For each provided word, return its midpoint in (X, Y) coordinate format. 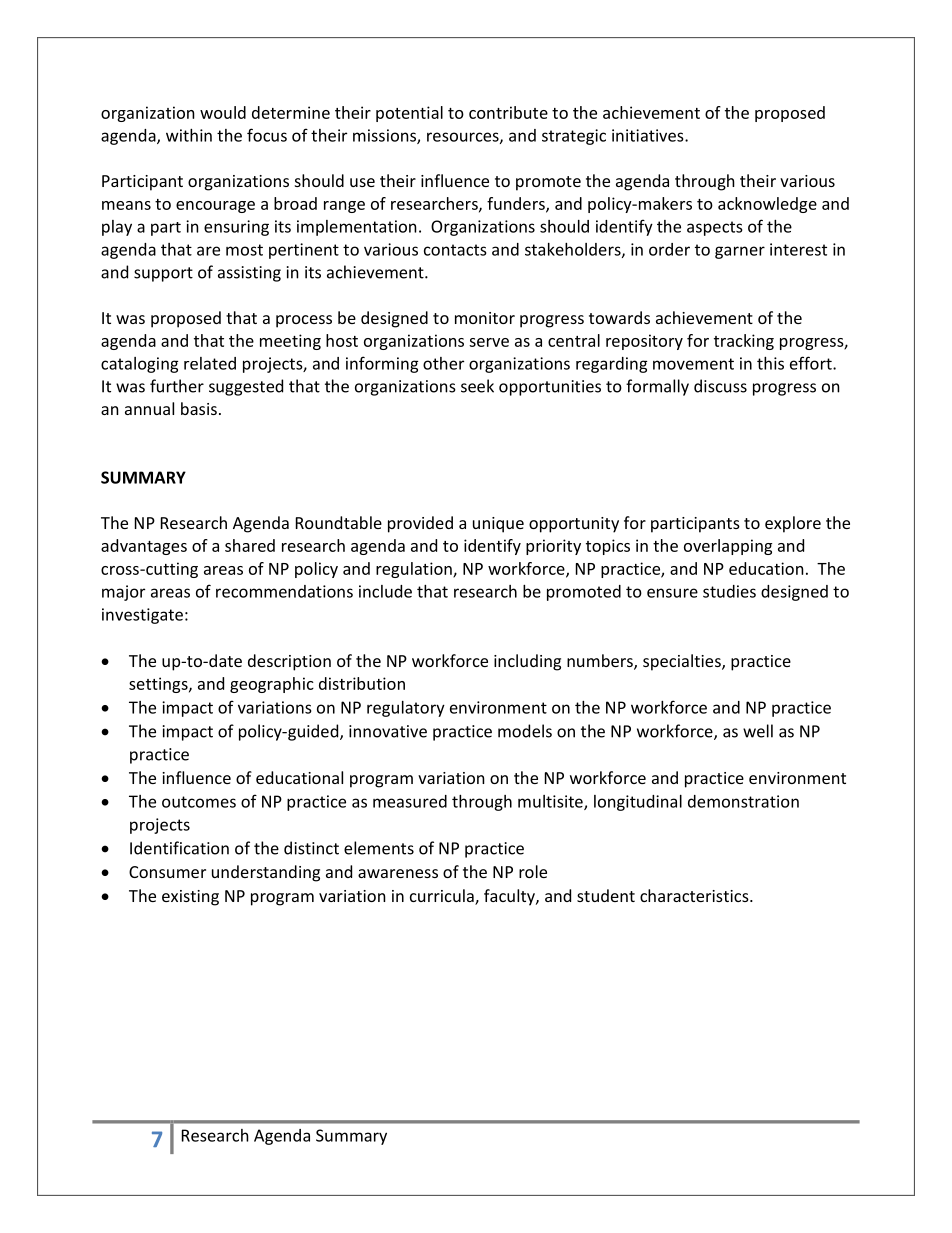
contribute (508, 112)
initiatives (649, 135)
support (163, 274)
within (189, 135)
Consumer (167, 872)
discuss (720, 386)
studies (729, 591)
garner (740, 252)
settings (159, 685)
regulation (415, 570)
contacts (455, 250)
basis (199, 408)
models (525, 731)
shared (250, 545)
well (758, 731)
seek (477, 386)
